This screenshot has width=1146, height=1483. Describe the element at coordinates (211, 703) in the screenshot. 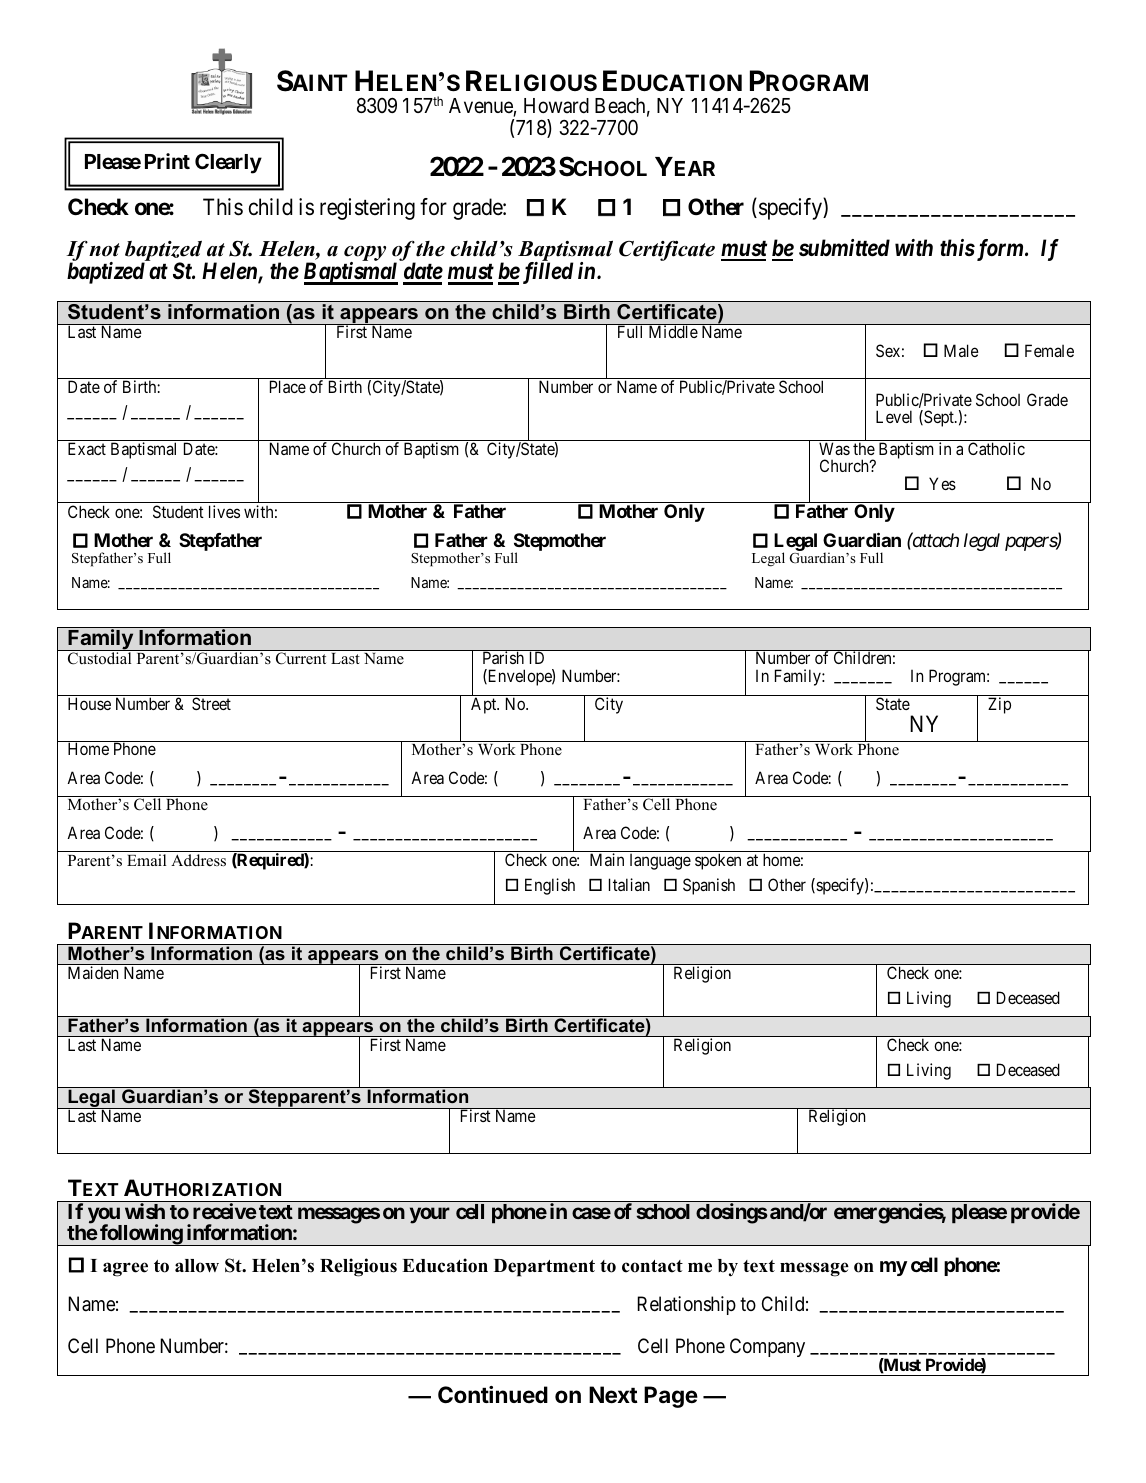

I see `Street` at that location.
